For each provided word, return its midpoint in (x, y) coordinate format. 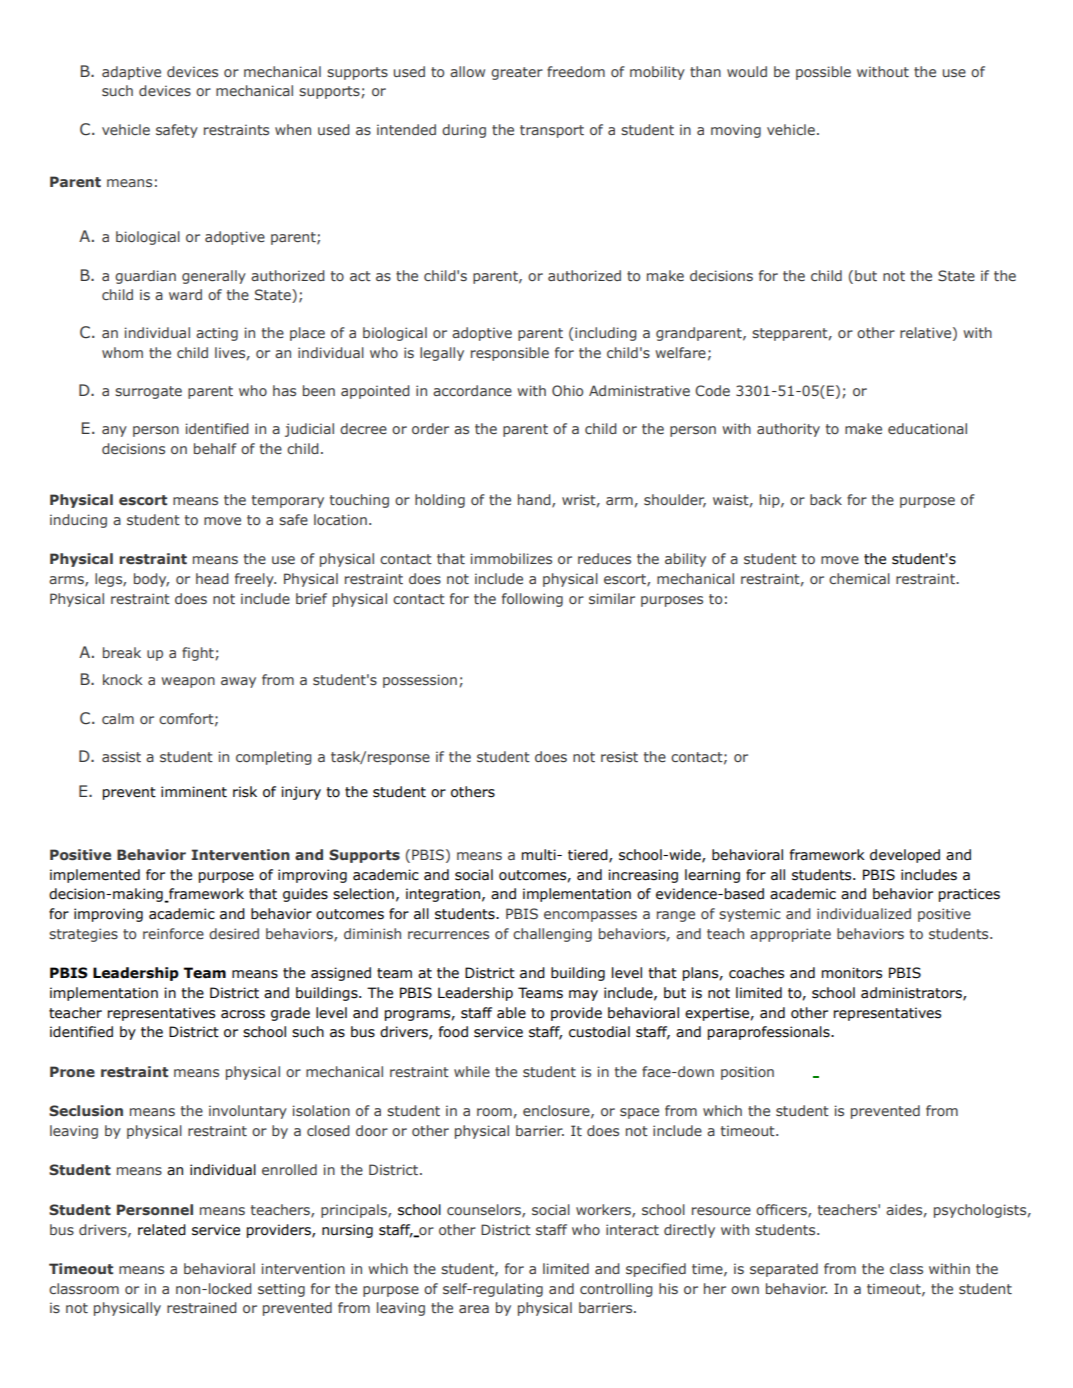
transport (552, 131)
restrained (201, 1307)
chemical (859, 578)
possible (823, 73)
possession (420, 681)
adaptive (131, 73)
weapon (188, 682)
